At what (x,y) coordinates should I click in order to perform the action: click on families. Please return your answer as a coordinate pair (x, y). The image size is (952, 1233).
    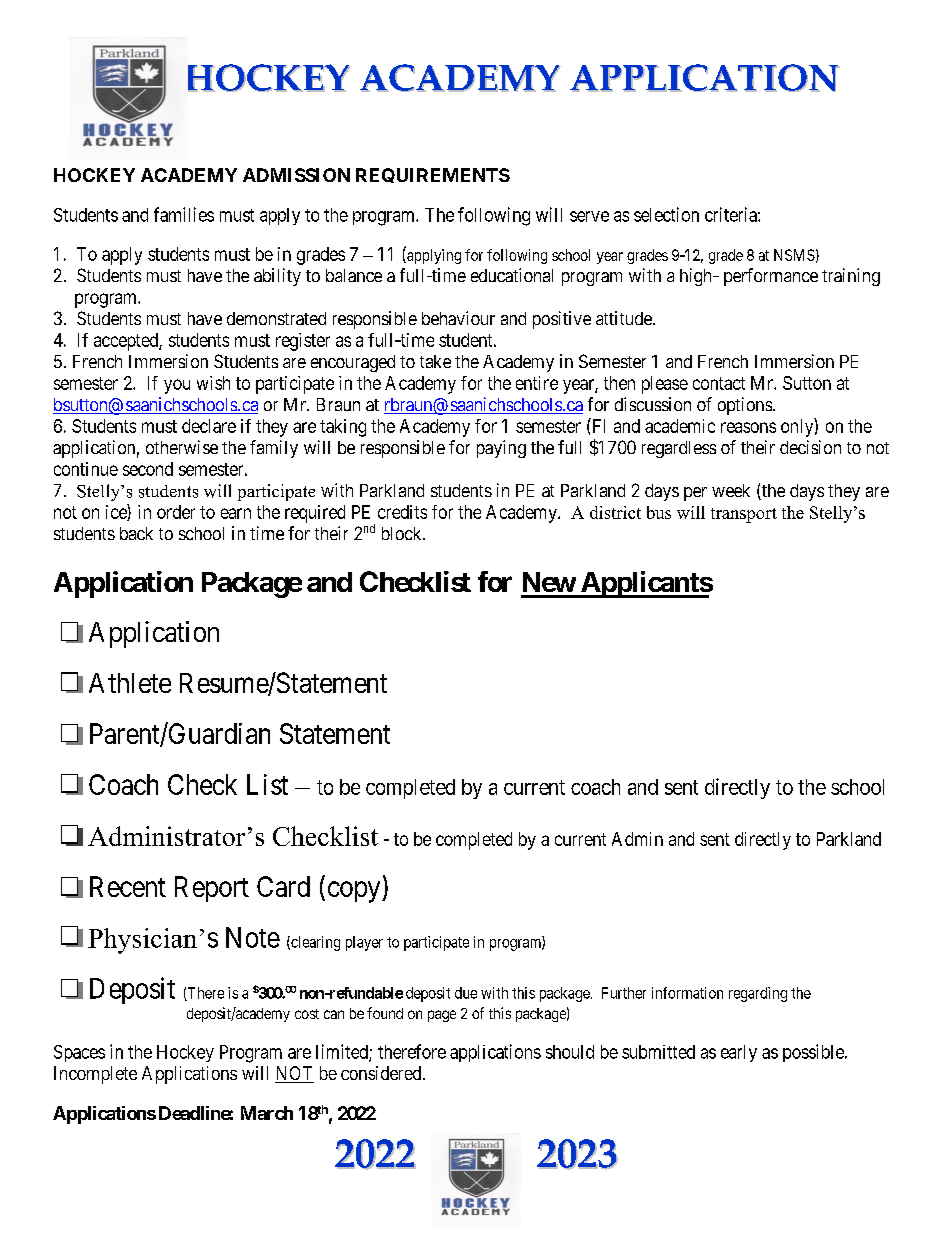
    Looking at the image, I should click on (184, 214).
